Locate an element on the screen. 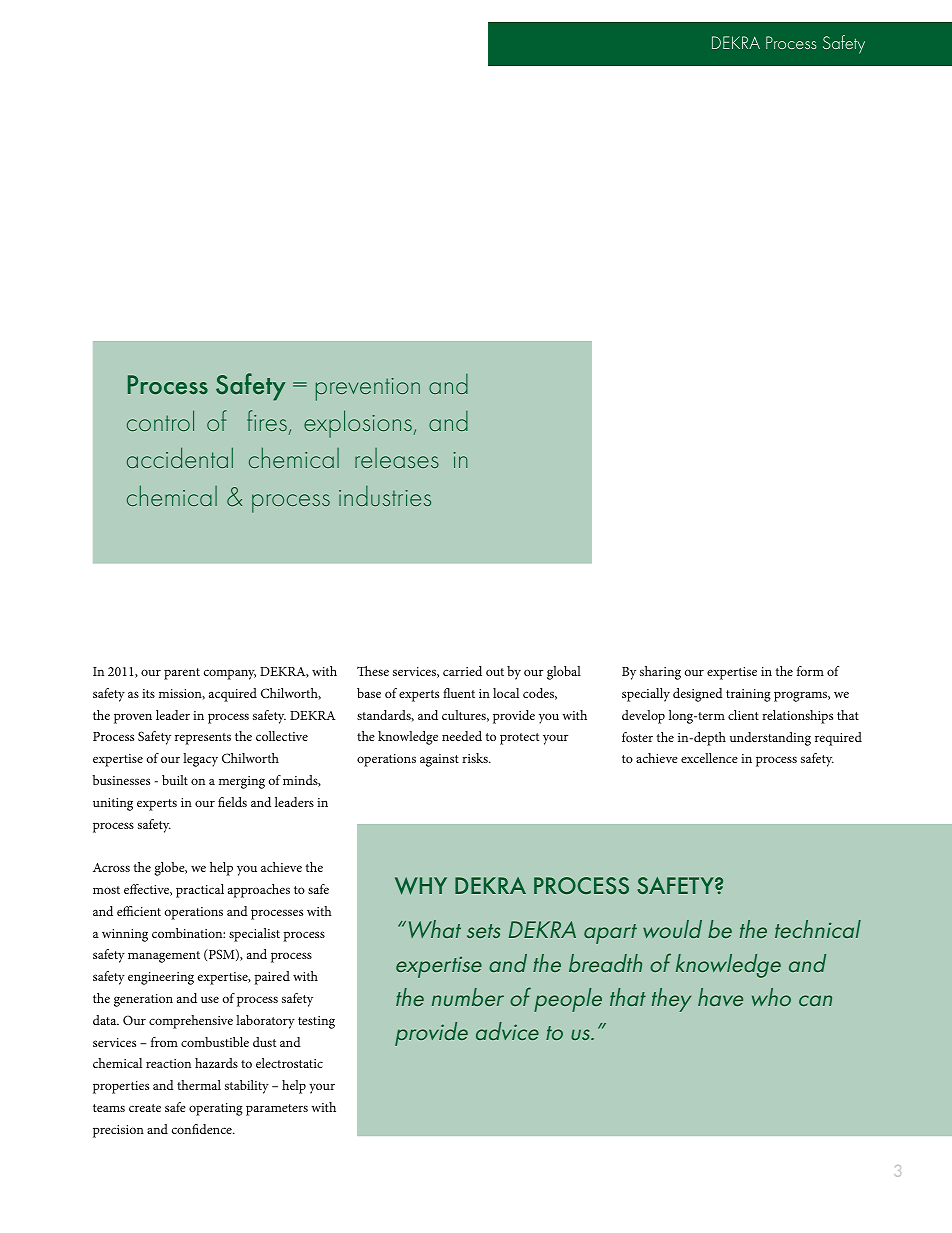 The image size is (952, 1233). legacy is located at coordinates (200, 760).
